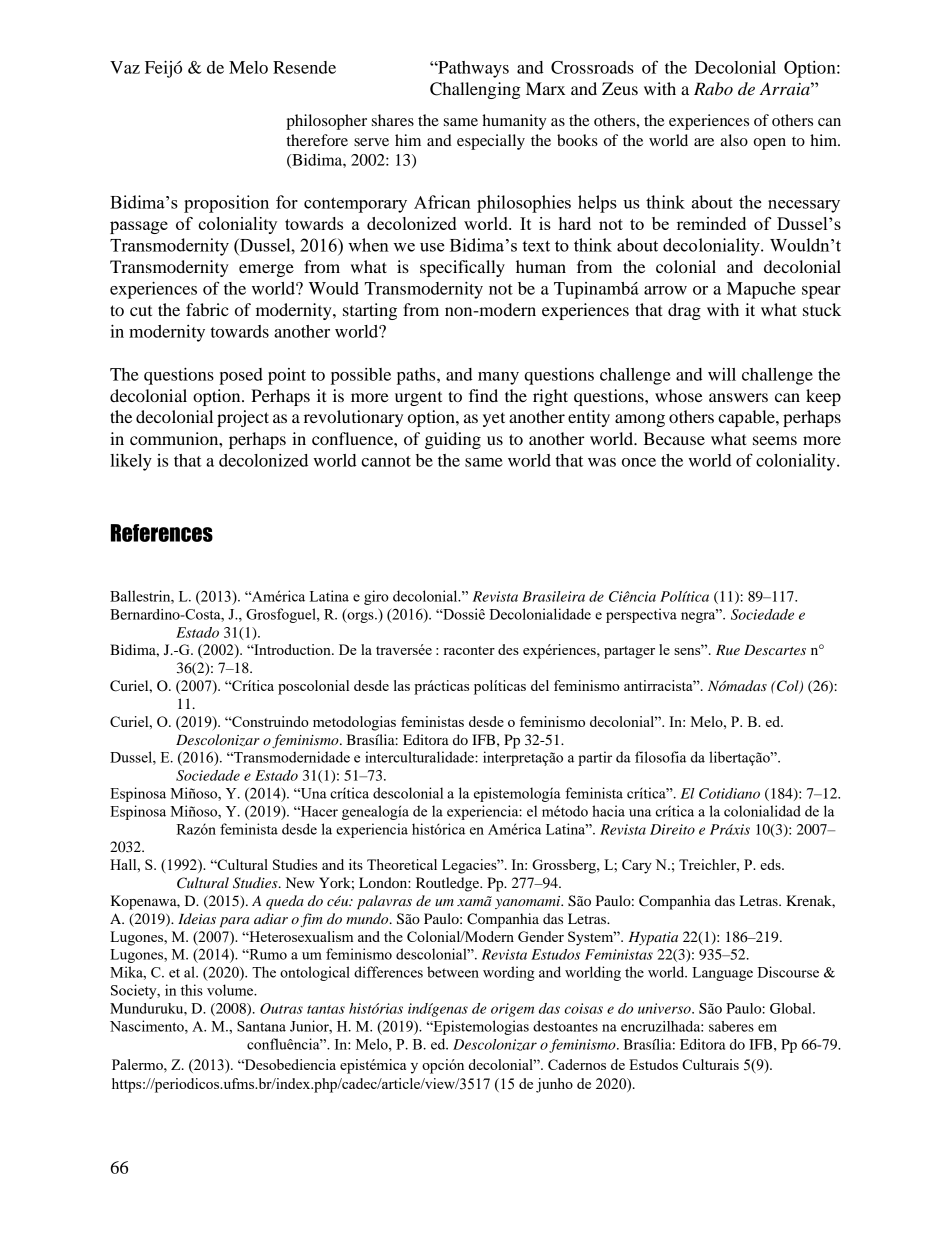 This screenshot has height=1233, width=952. Describe the element at coordinates (453, 972) in the screenshot. I see `between` at that location.
